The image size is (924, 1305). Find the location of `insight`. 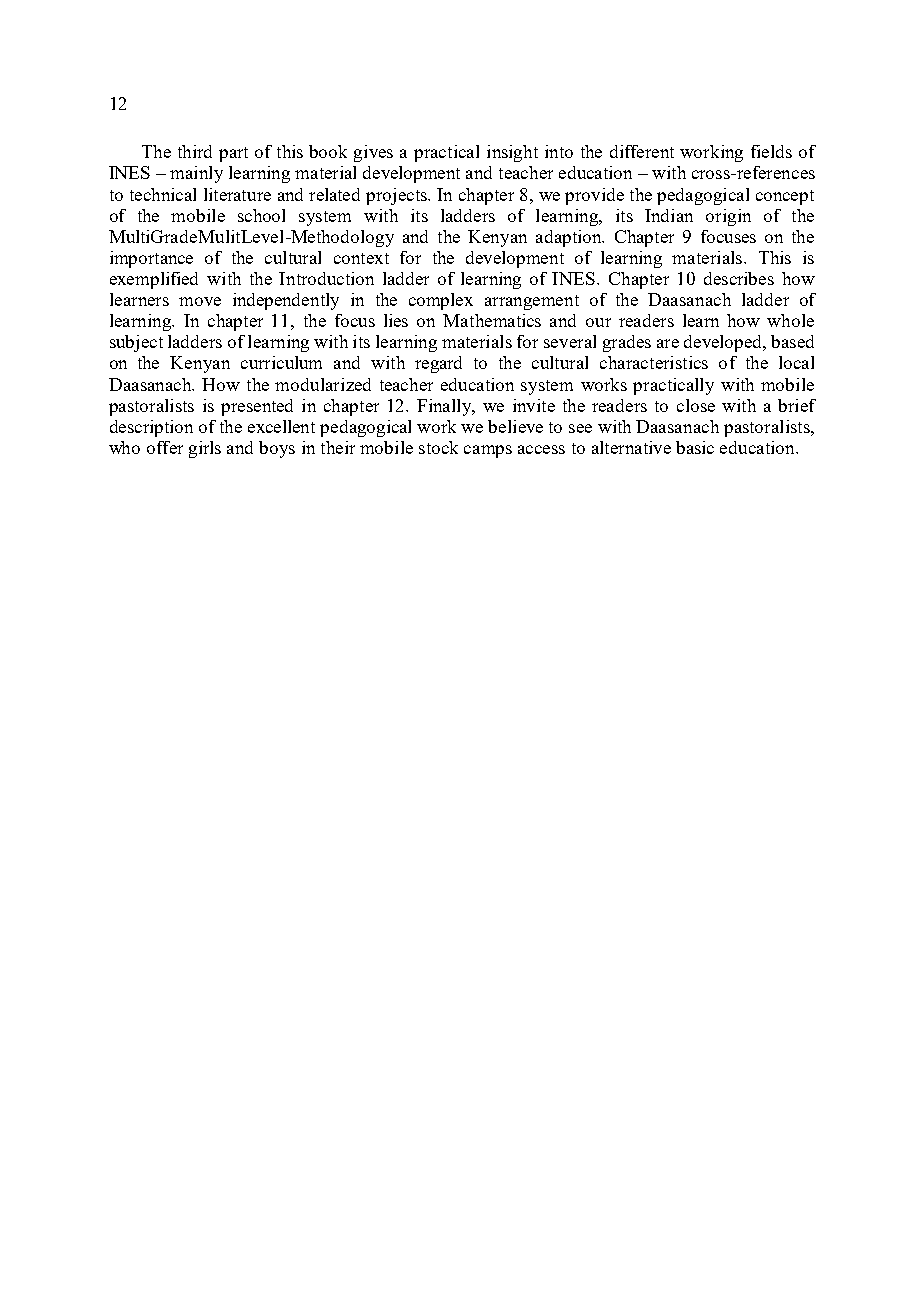

insight is located at coordinates (512, 153).
